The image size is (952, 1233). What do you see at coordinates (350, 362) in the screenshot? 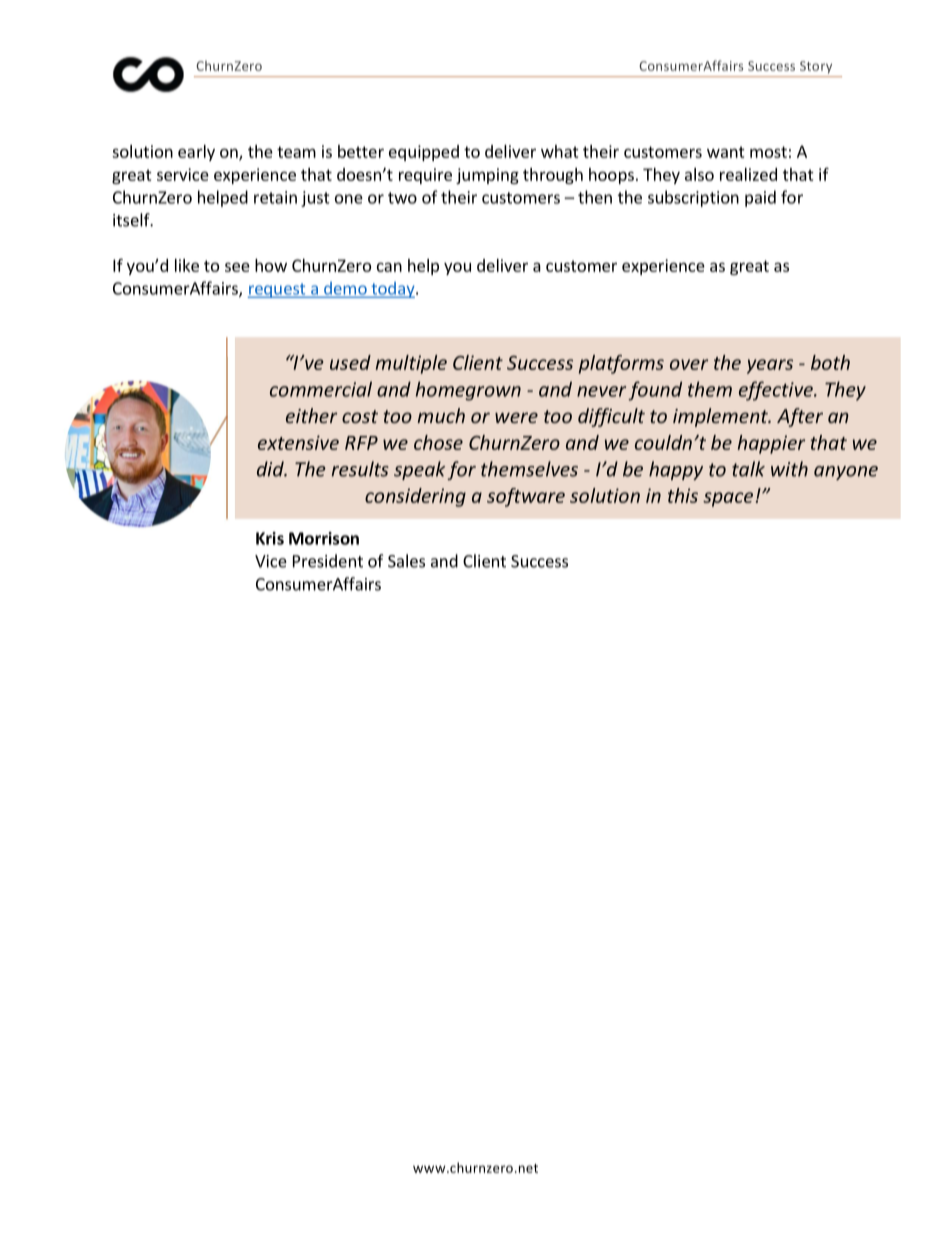
I see `used` at bounding box center [350, 362].
